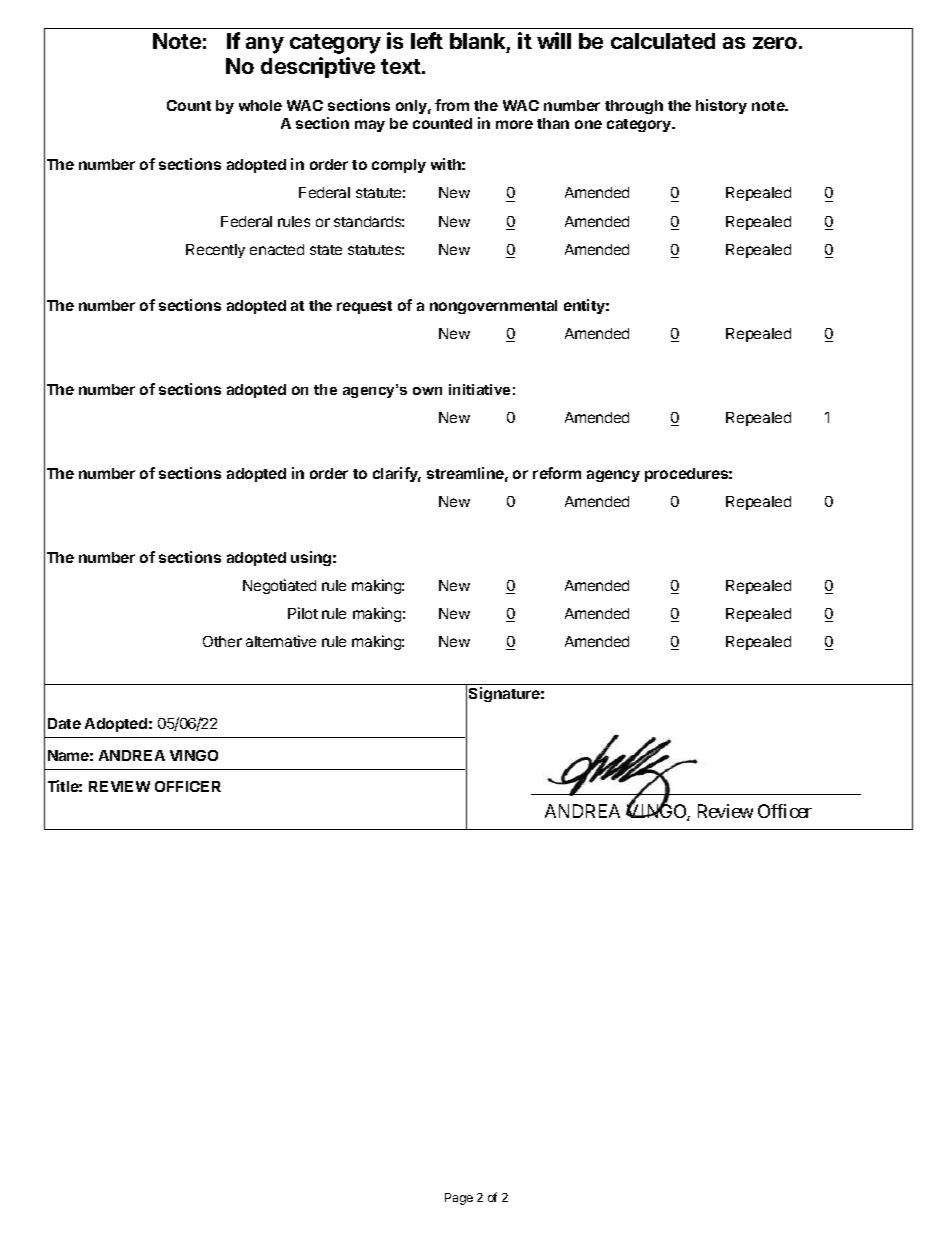 This document has width=952, height=1233. I want to click on history, so click(721, 106).
